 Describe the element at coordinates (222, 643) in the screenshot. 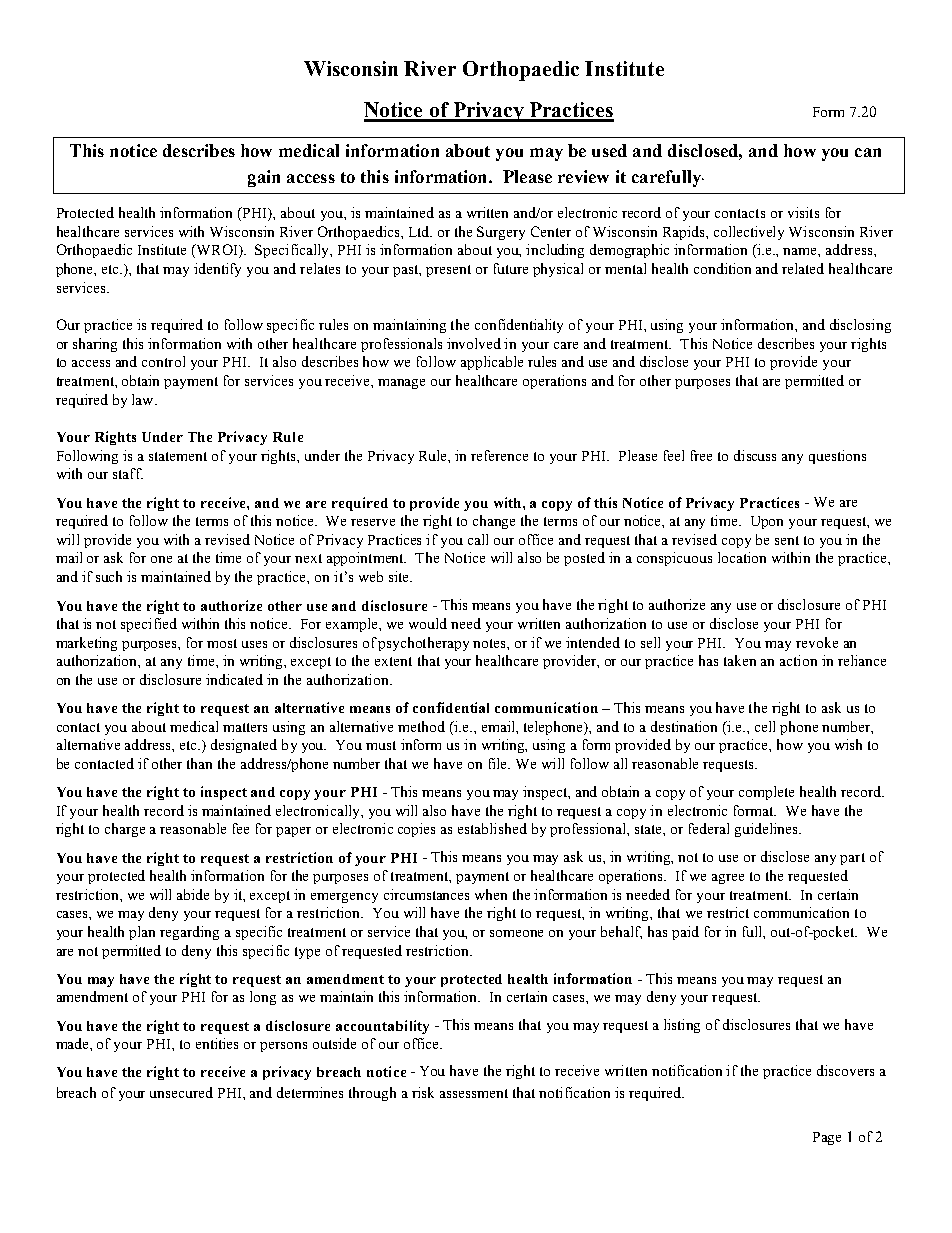

I see `most` at that location.
